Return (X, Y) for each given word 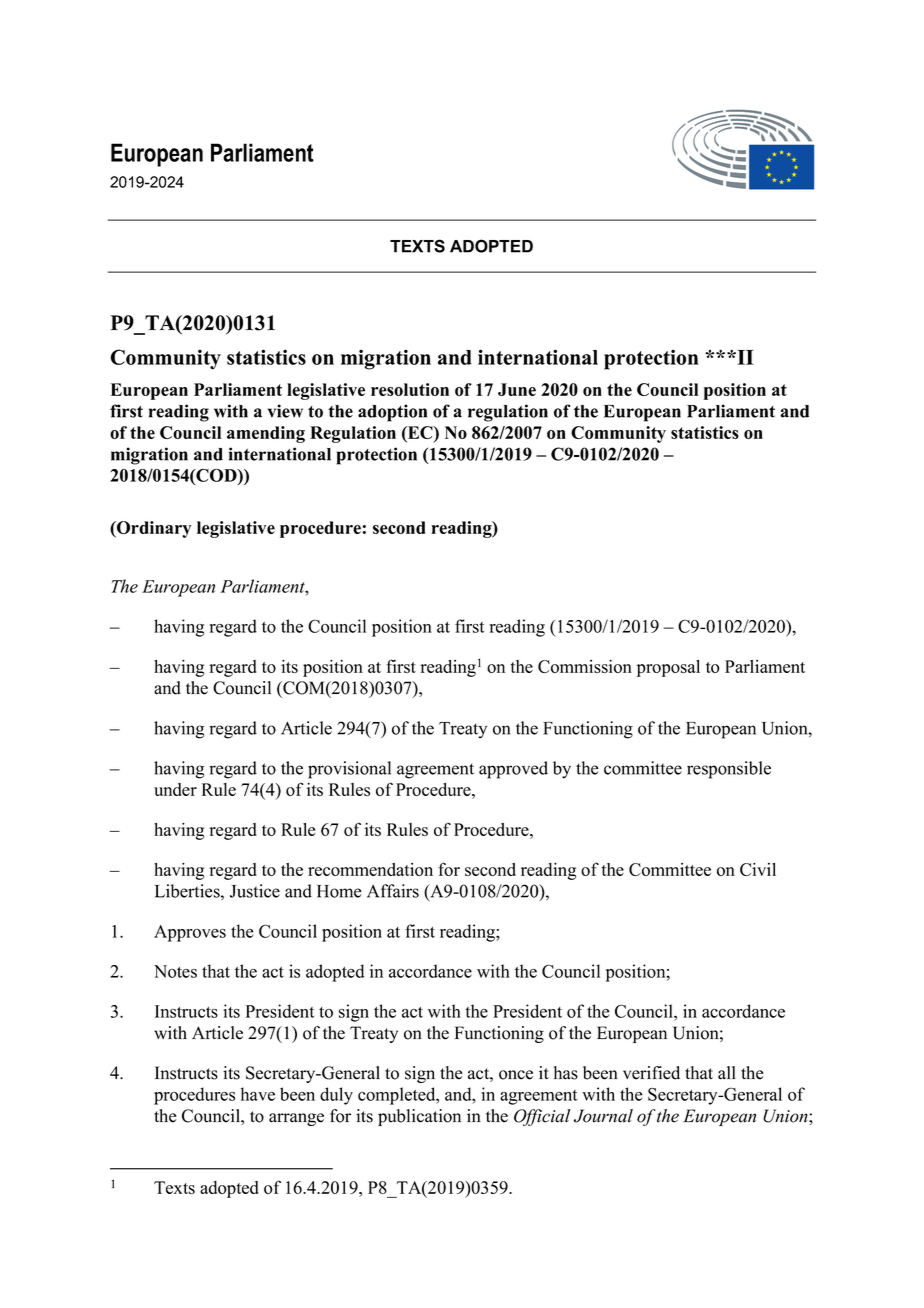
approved (513, 770)
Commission (585, 666)
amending (266, 434)
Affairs (393, 891)
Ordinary (153, 529)
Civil (758, 869)
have (258, 1094)
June (517, 389)
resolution (410, 389)
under (175, 789)
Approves (190, 933)
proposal (668, 668)
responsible (729, 770)
